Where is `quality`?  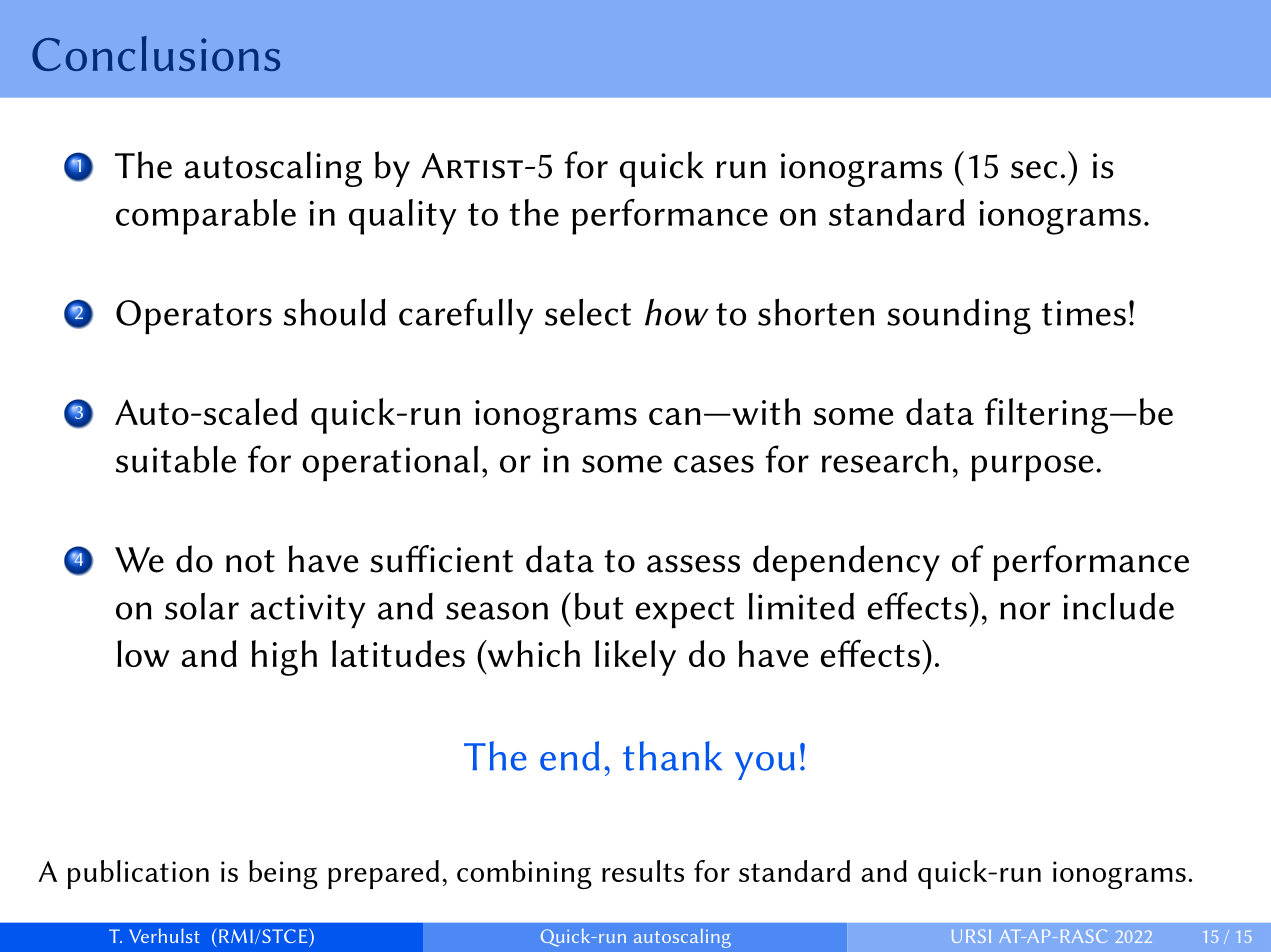
quality is located at coordinates (403, 217).
